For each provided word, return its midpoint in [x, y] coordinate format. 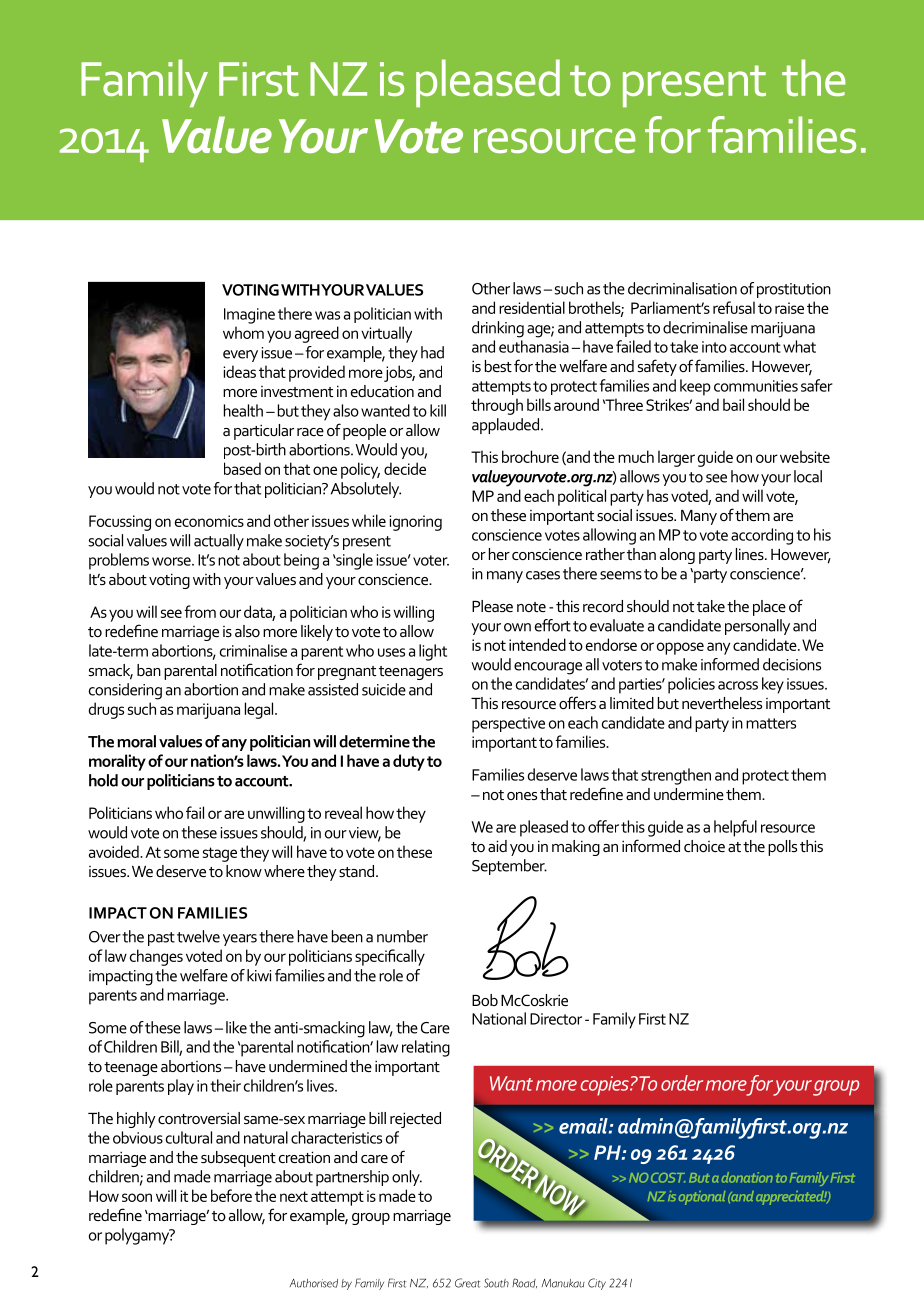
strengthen [676, 776]
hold [103, 780]
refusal [734, 307]
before [231, 1195]
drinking [498, 329]
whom [243, 332]
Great [467, 1283]
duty [409, 762]
